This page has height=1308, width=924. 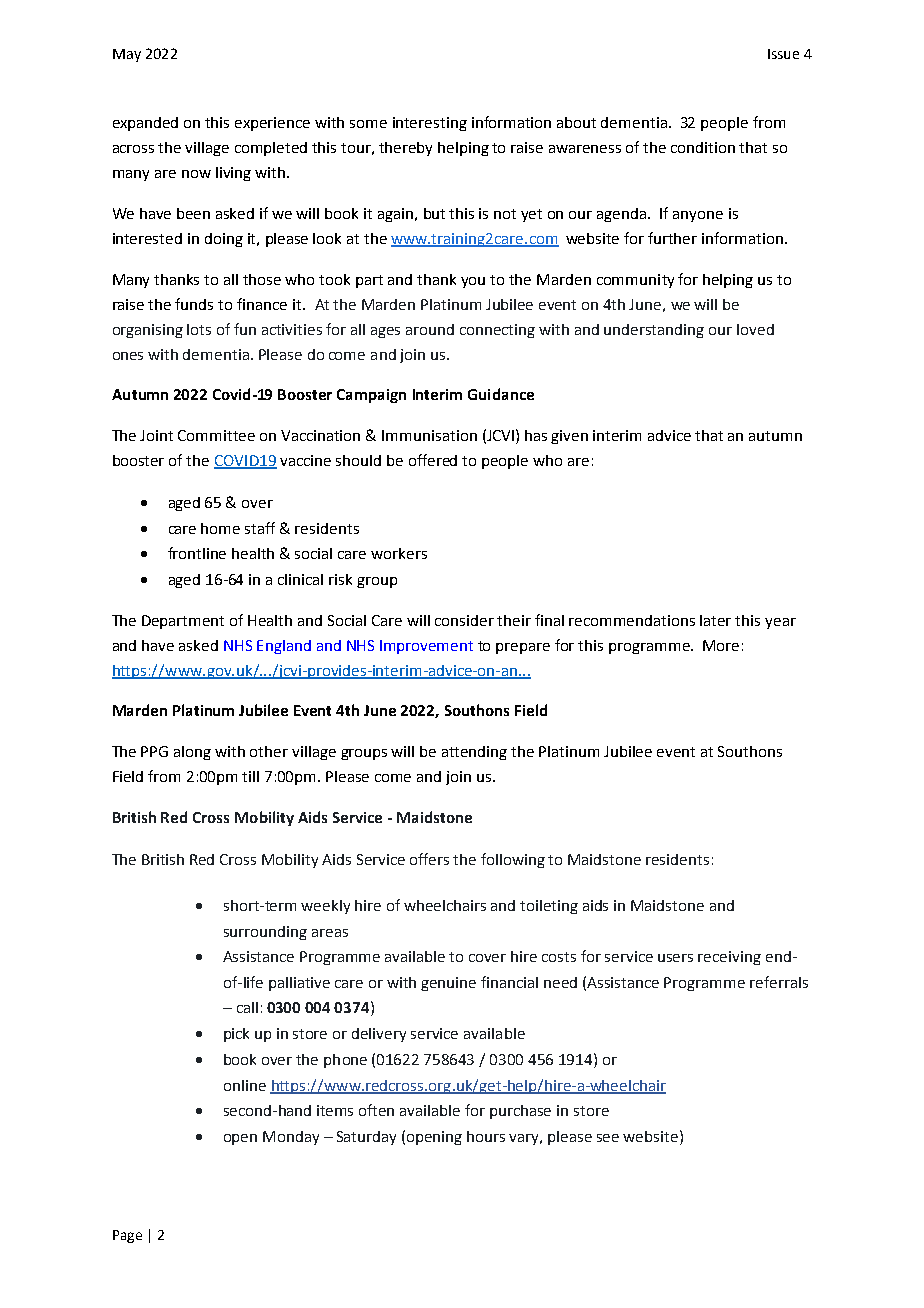 What do you see at coordinates (145, 124) in the page?
I see `expanded` at bounding box center [145, 124].
